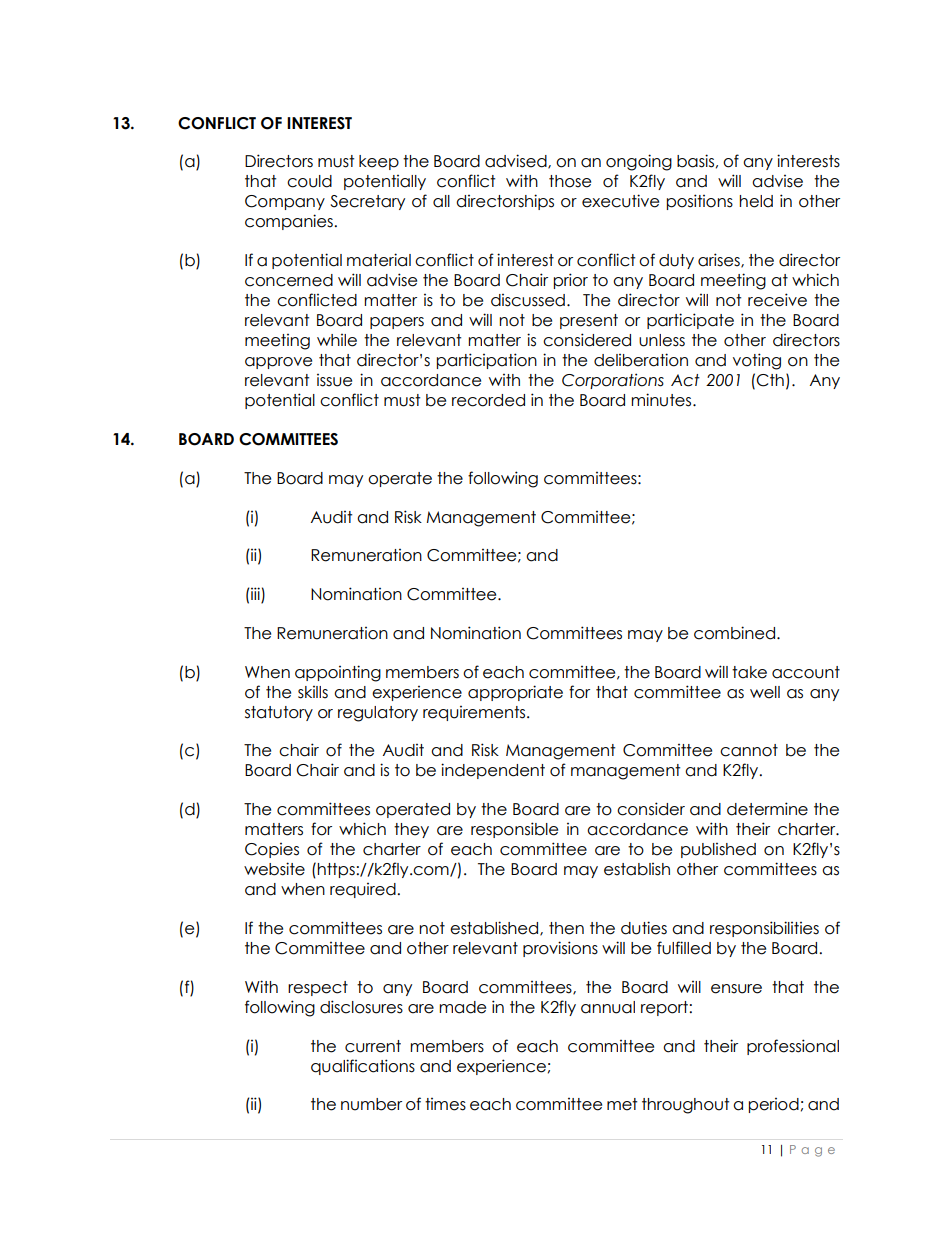 The width and height of the image is (952, 1233). What do you see at coordinates (309, 181) in the image?
I see `could` at bounding box center [309, 181].
